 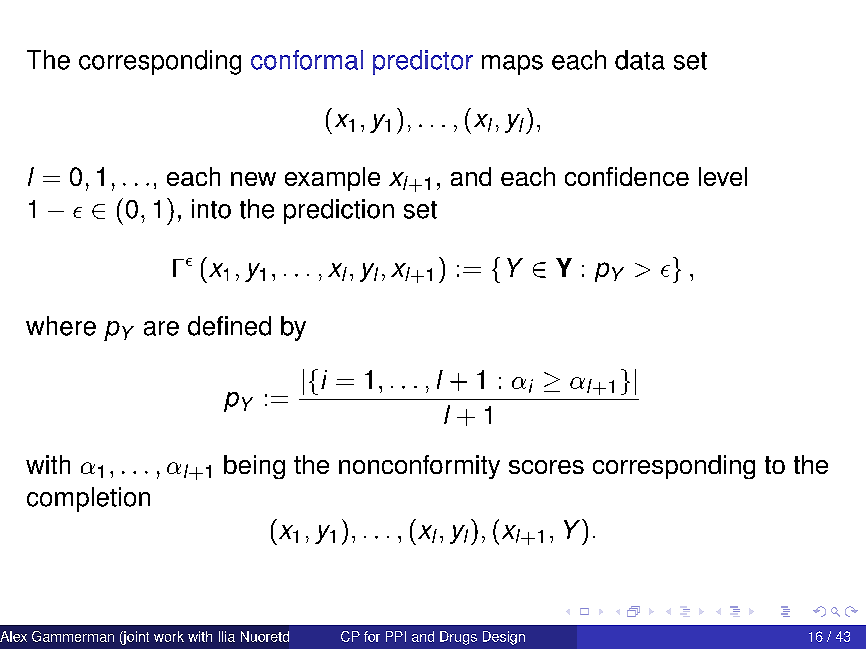 I want to click on completion, so click(x=88, y=499).
